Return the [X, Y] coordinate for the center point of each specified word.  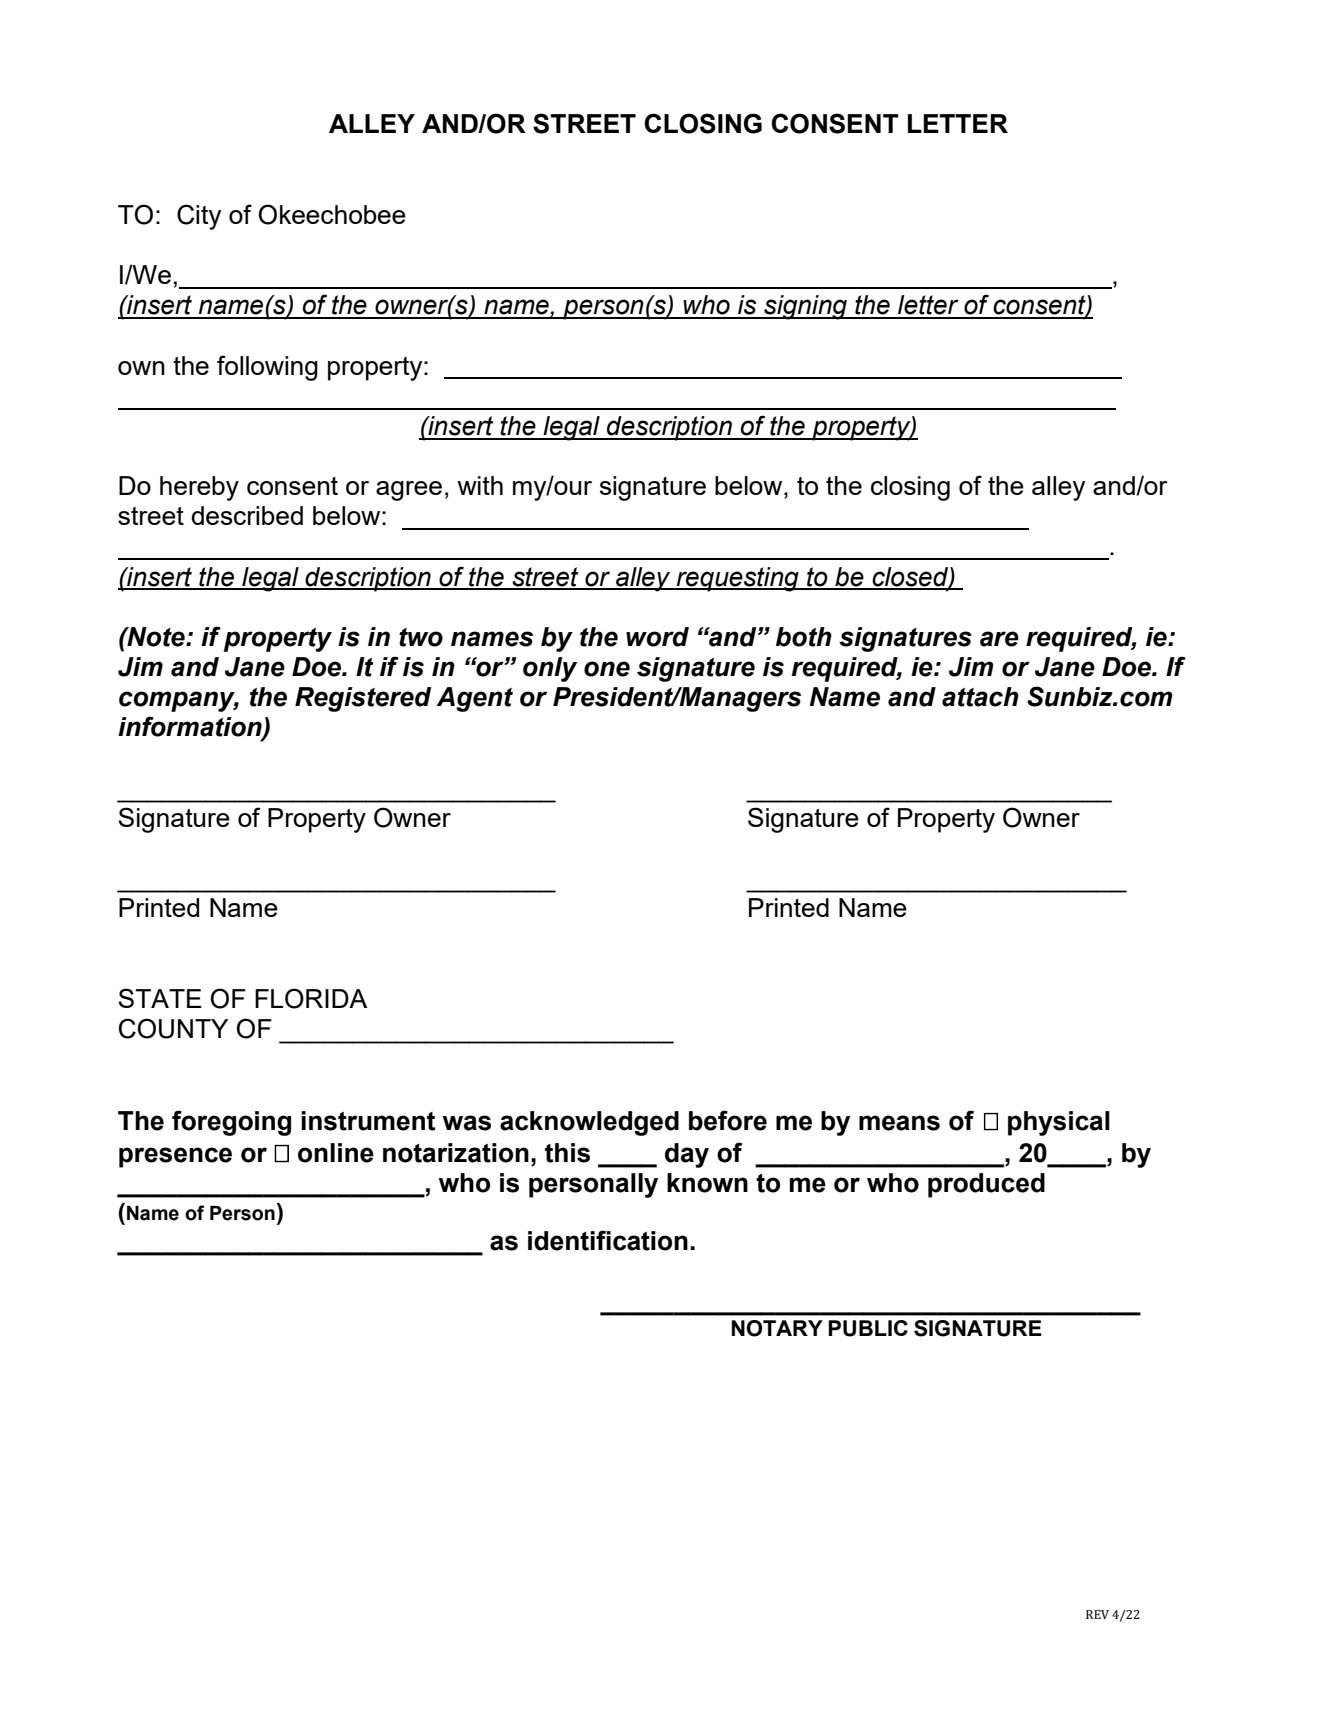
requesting [738, 579]
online [336, 1153]
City [199, 217]
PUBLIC [868, 1328]
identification [608, 1240]
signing [805, 307]
